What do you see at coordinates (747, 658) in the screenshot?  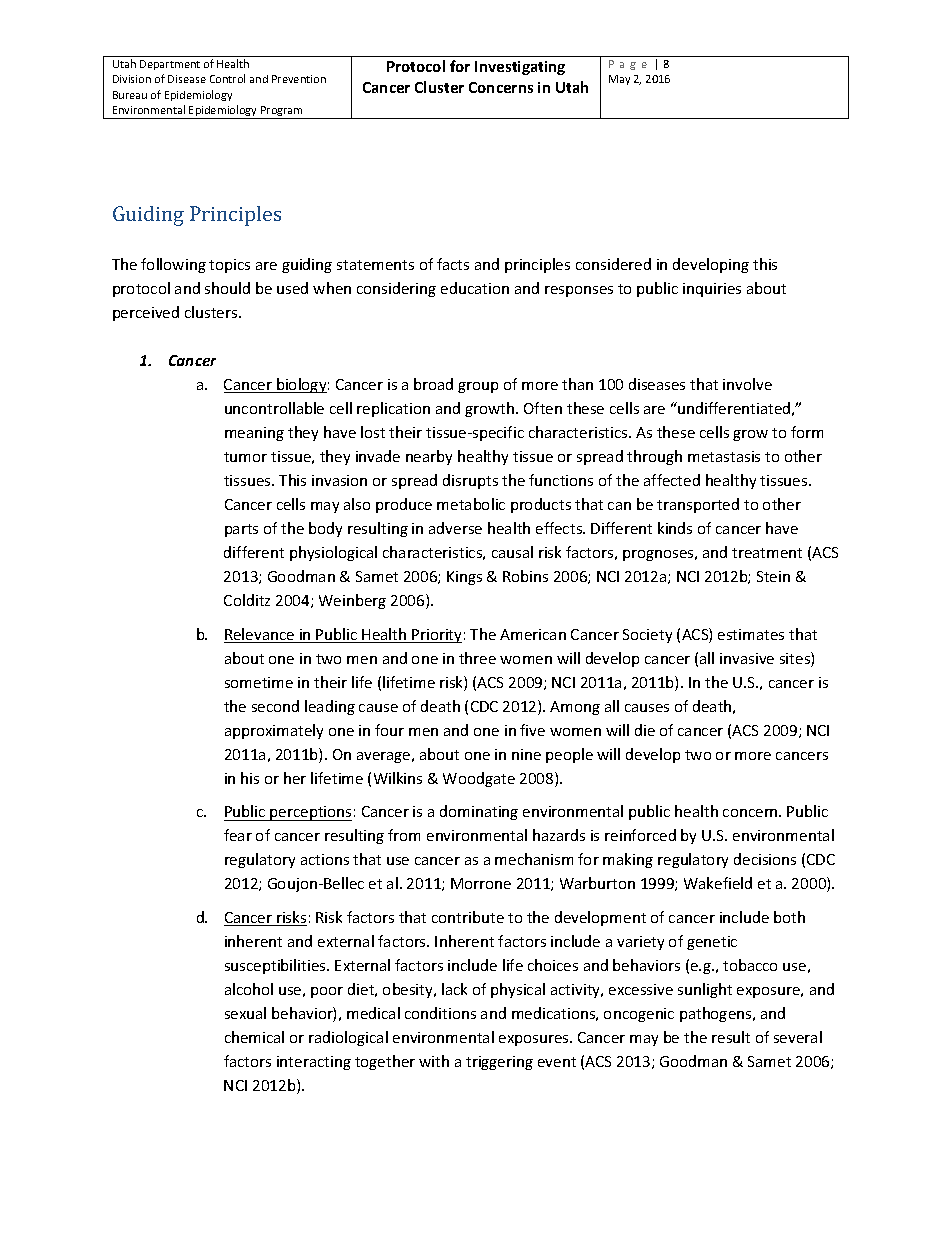 I see `invasive` at bounding box center [747, 658].
